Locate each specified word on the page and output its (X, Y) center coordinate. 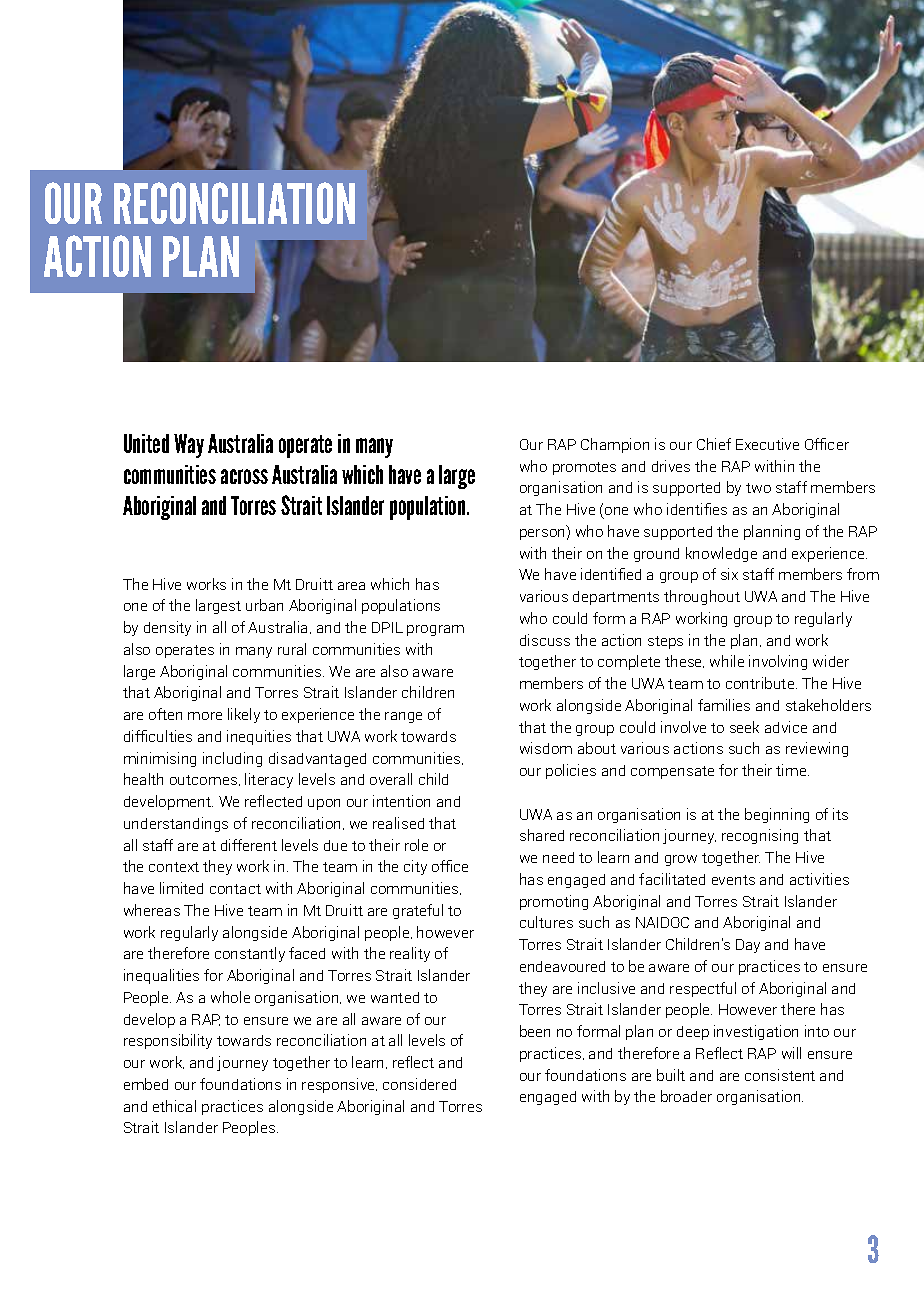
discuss (545, 640)
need (558, 857)
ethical (174, 1106)
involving (778, 662)
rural (292, 649)
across (244, 476)
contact (235, 889)
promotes (584, 468)
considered (419, 1084)
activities (819, 879)
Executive (767, 444)
